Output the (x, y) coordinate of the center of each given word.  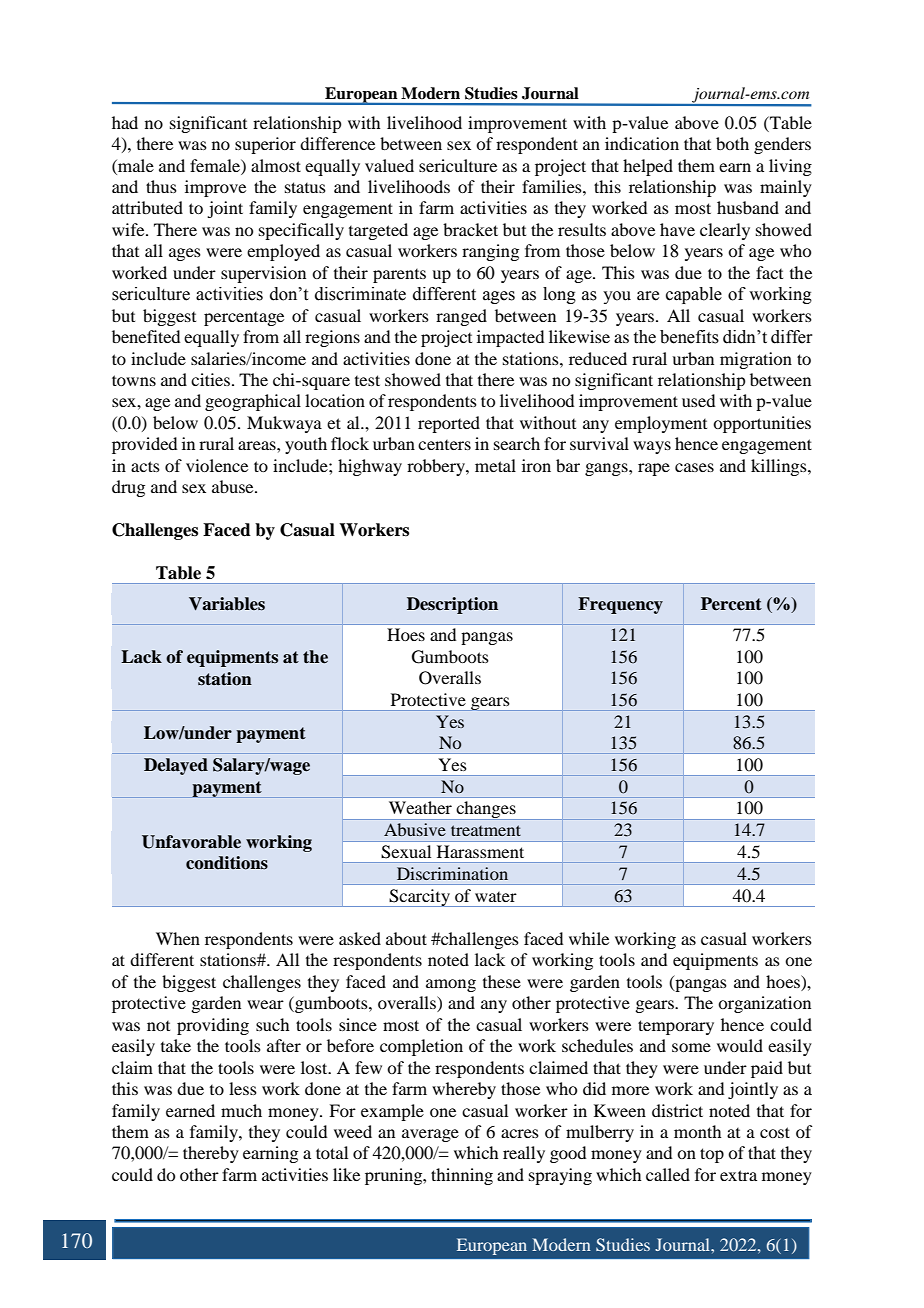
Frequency (620, 605)
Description (452, 605)
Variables (227, 604)
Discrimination (452, 873)
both (732, 143)
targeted (378, 231)
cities (212, 379)
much (241, 1110)
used (698, 400)
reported (449, 424)
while (589, 938)
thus (161, 186)
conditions (227, 863)
